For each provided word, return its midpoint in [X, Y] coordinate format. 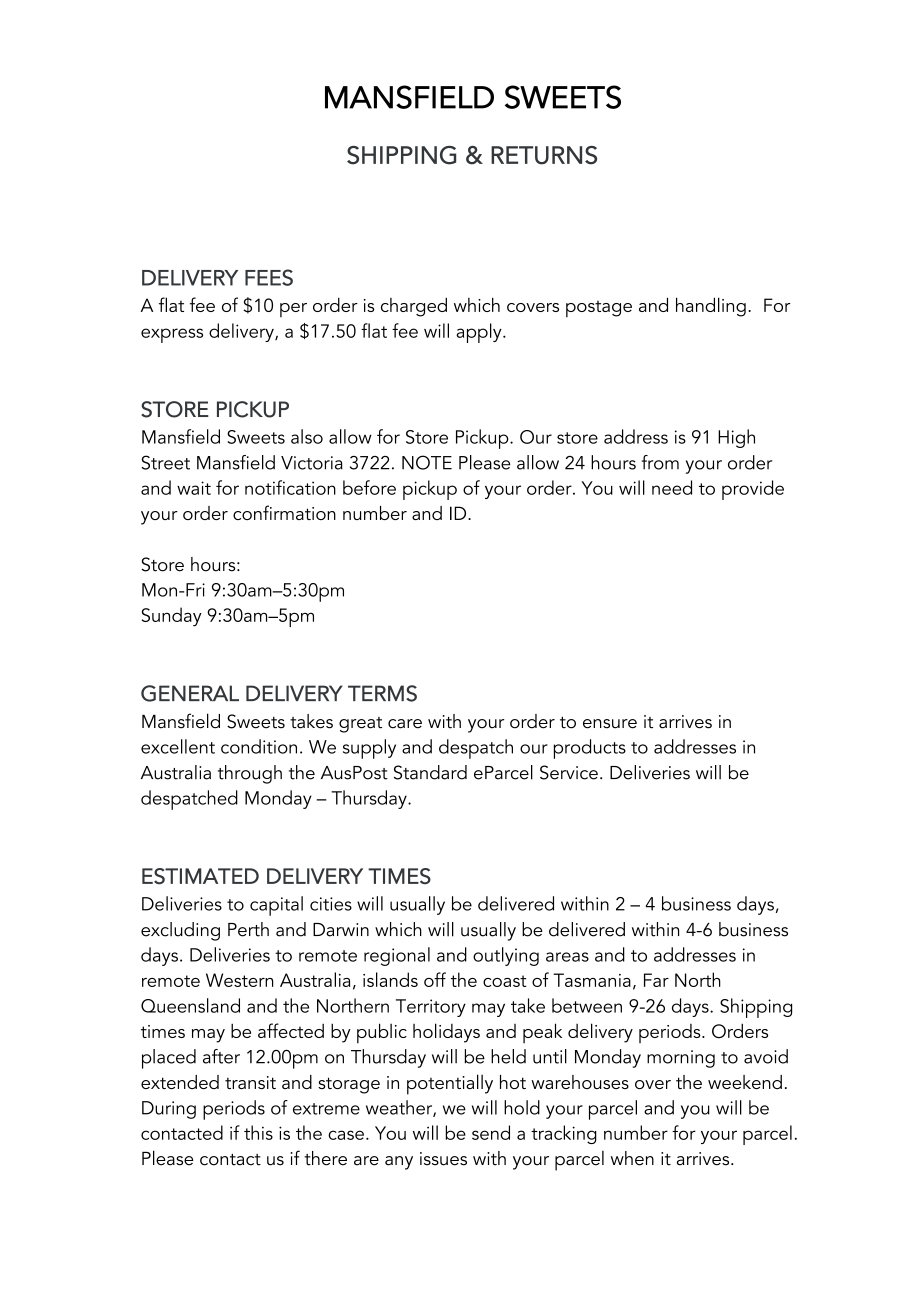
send [491, 1132]
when [632, 1158]
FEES [269, 277]
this [258, 1132]
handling [711, 307]
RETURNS [544, 155]
